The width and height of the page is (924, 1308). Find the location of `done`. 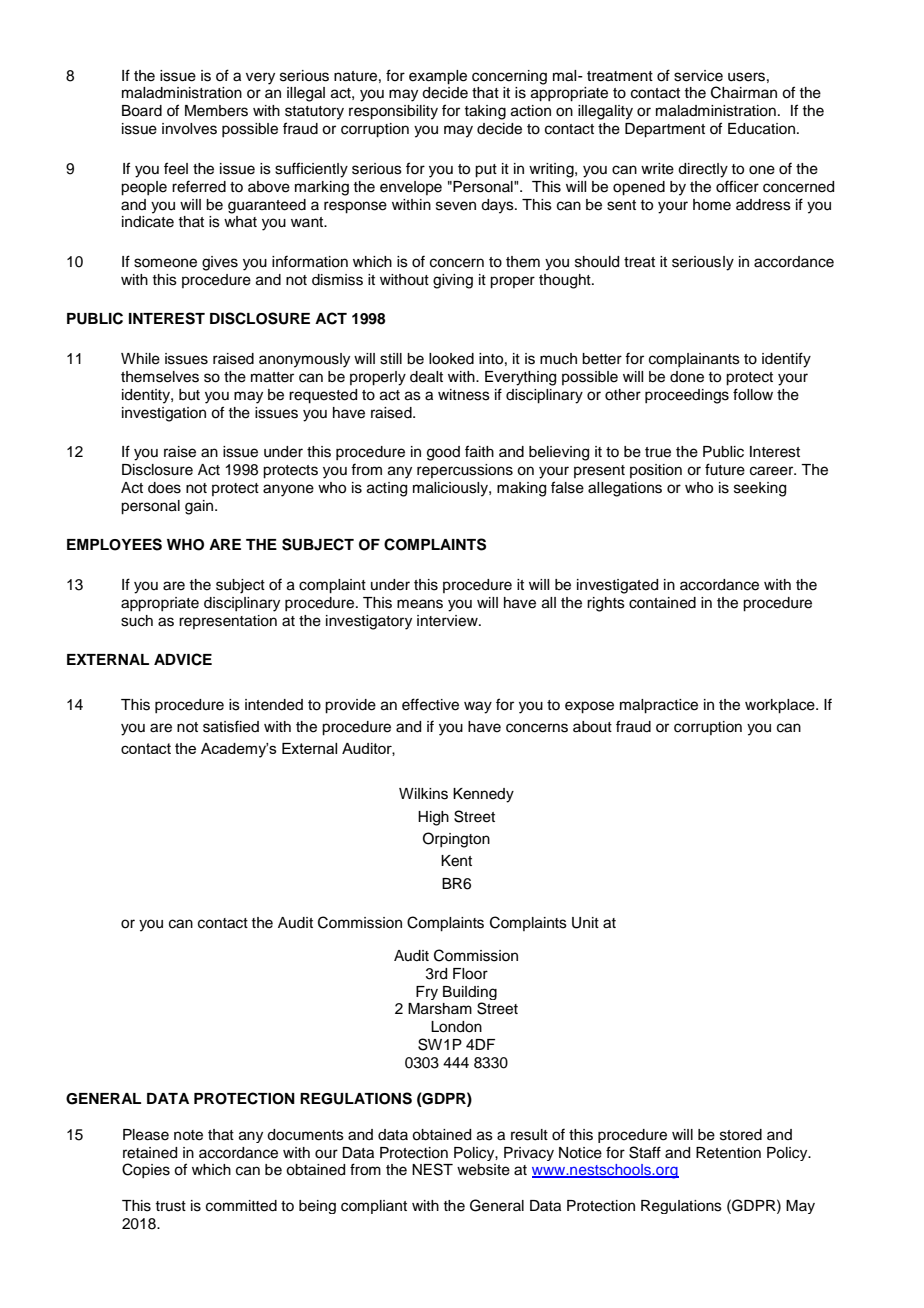

done is located at coordinates (687, 377).
